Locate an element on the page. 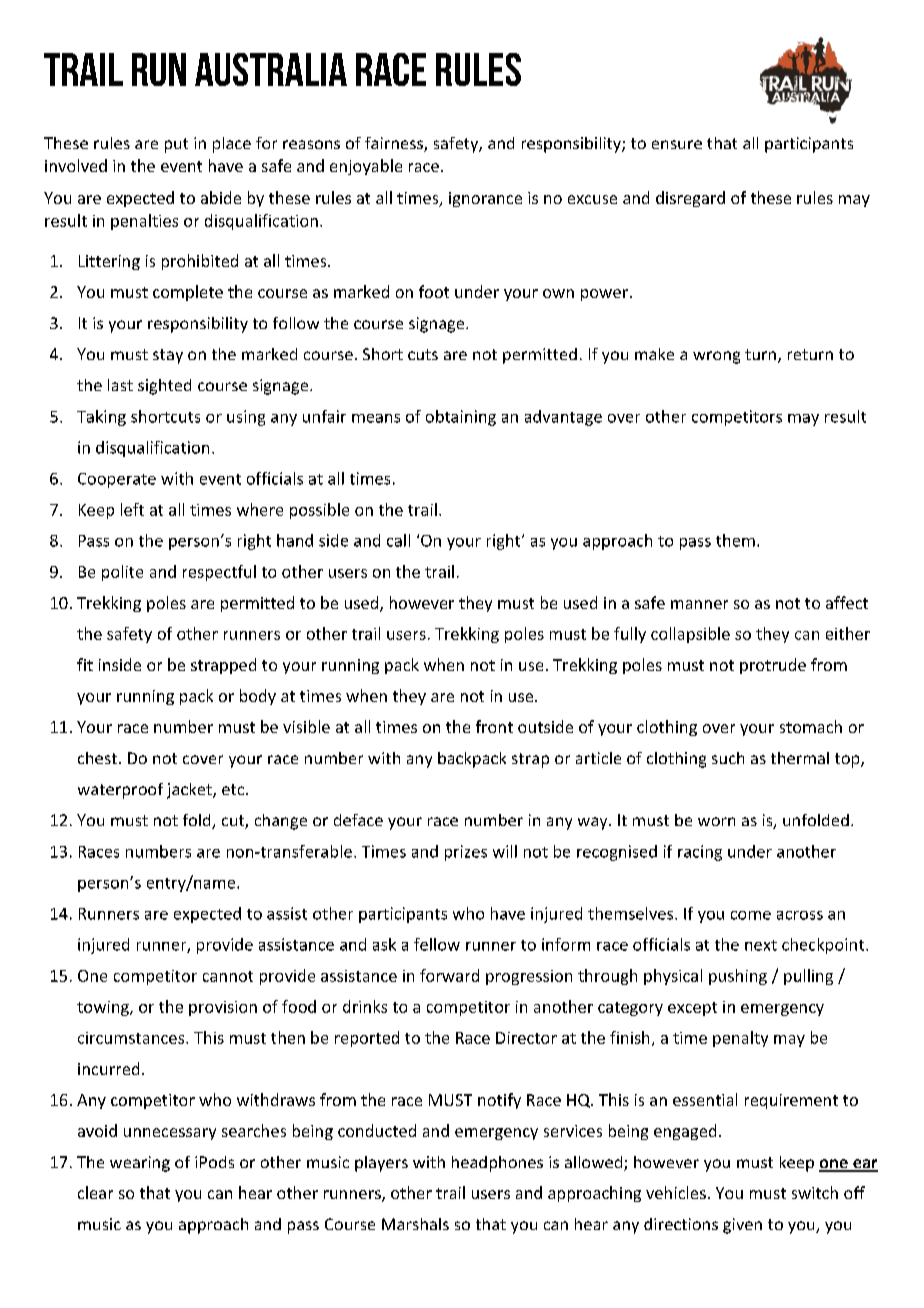 The width and height of the page is (924, 1308). put is located at coordinates (176, 145).
